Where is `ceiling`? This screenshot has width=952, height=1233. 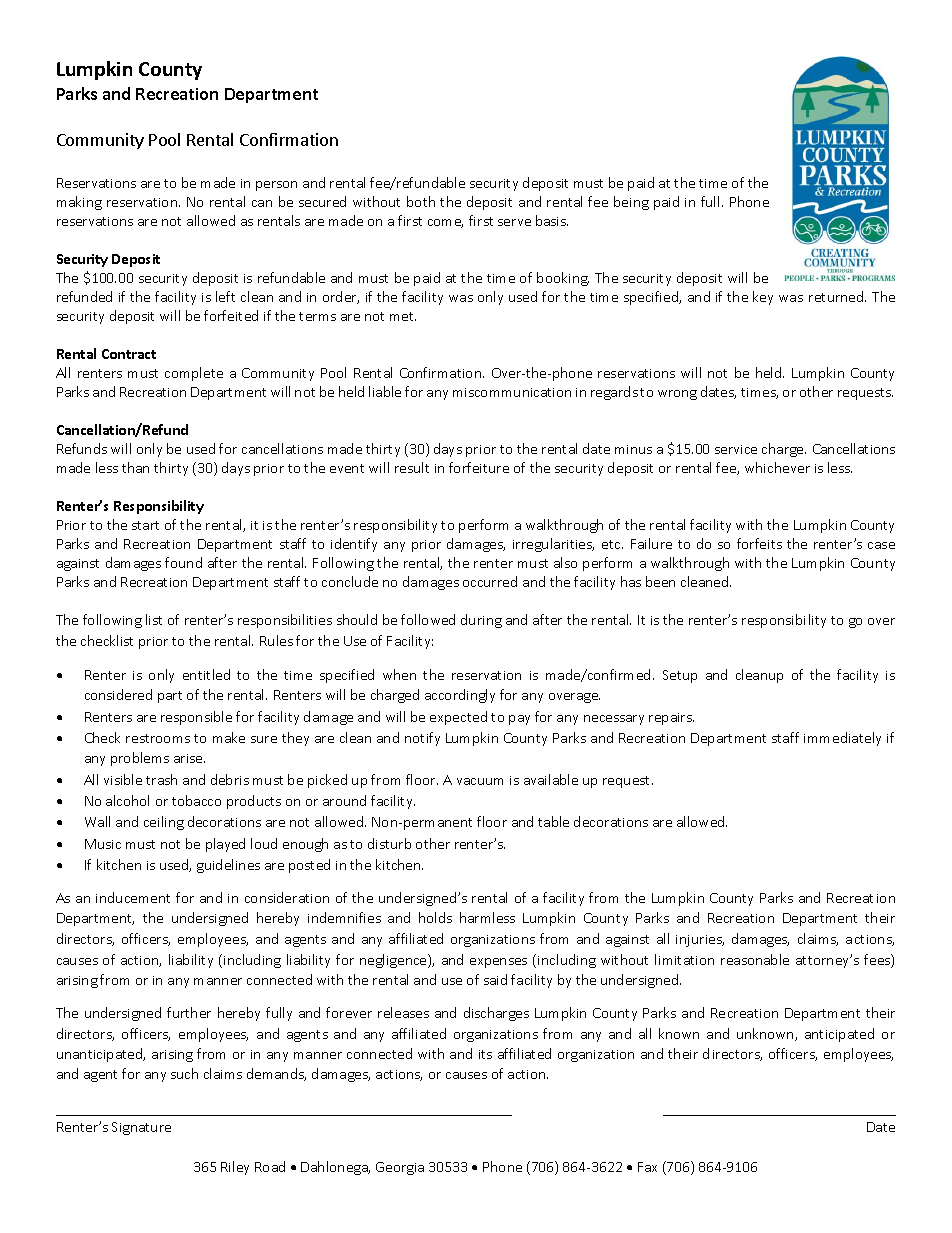
ceiling is located at coordinates (164, 823).
